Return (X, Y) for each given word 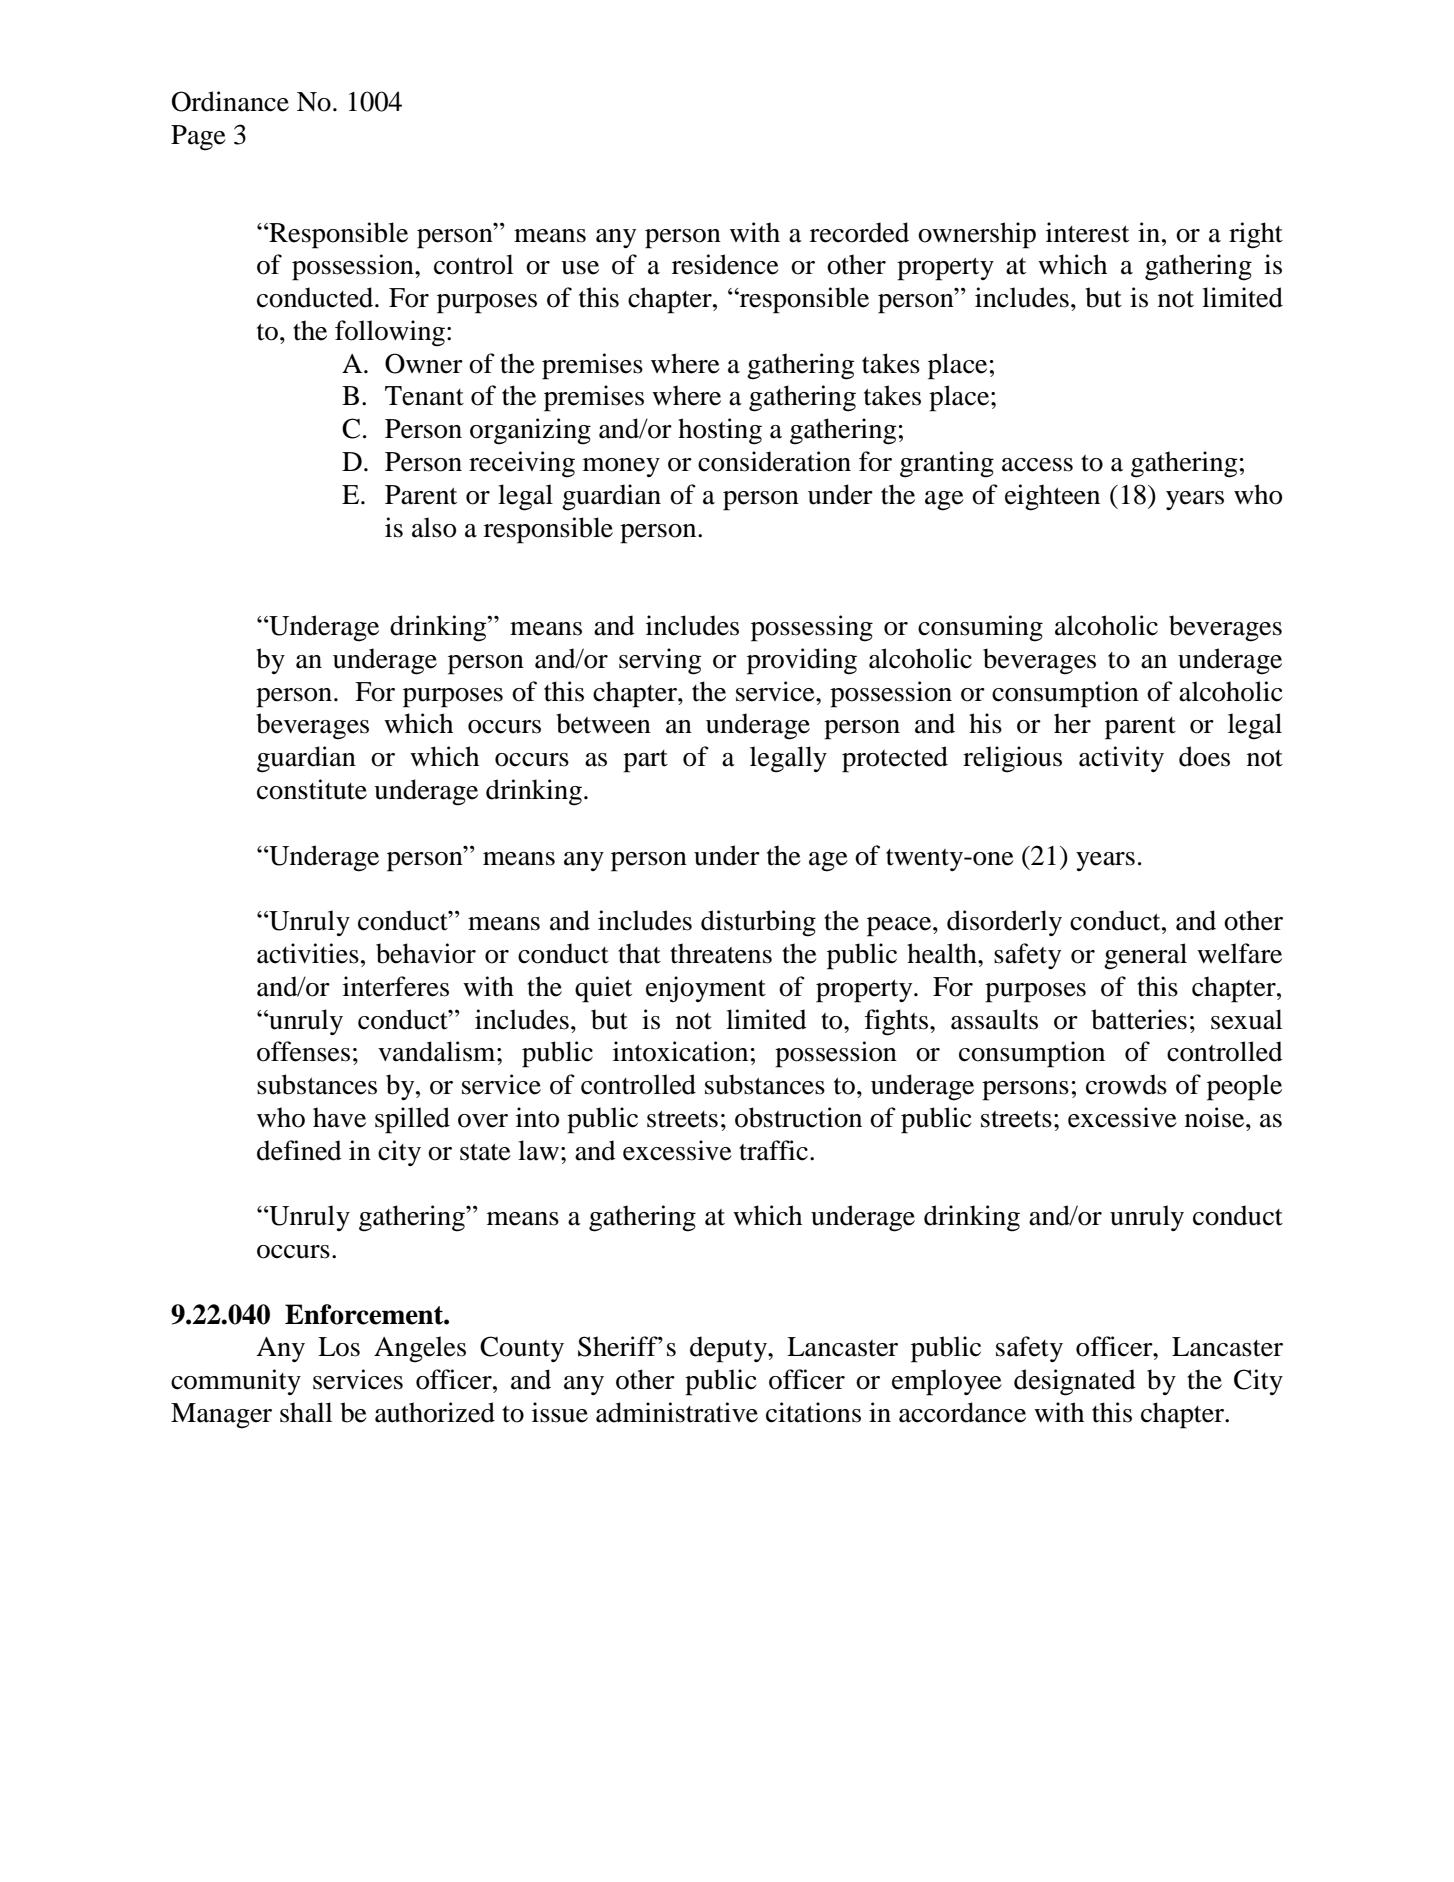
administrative (677, 1412)
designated (1075, 1382)
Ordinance (230, 101)
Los (339, 1347)
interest (1087, 232)
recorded (859, 232)
